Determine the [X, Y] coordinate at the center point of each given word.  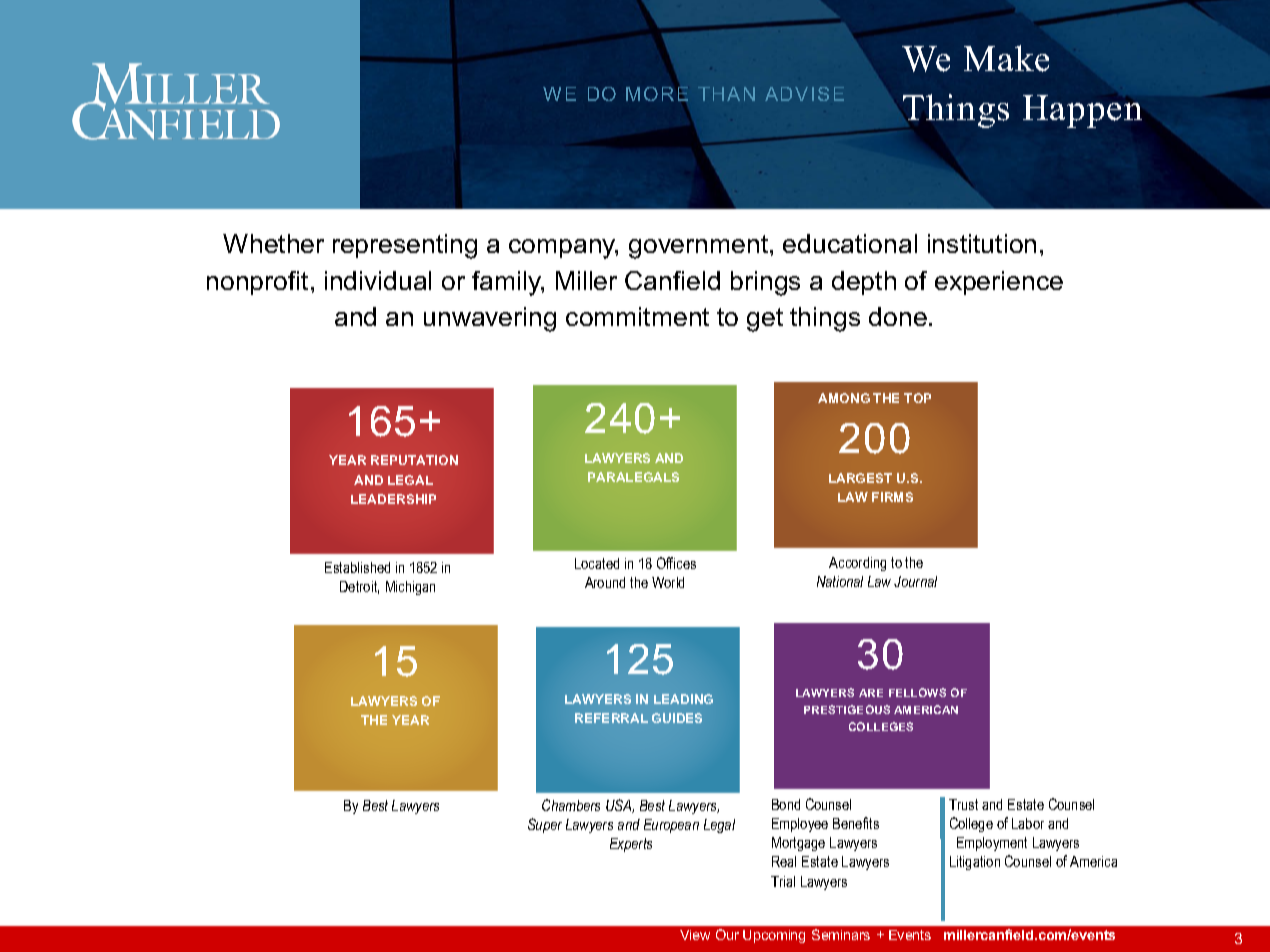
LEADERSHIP [393, 499]
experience [999, 283]
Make [1006, 58]
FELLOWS [917, 692]
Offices [676, 563]
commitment [637, 316]
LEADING [683, 699]
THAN [726, 94]
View [695, 935]
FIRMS [892, 497]
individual [378, 280]
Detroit [359, 587]
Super [545, 825]
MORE [657, 94]
